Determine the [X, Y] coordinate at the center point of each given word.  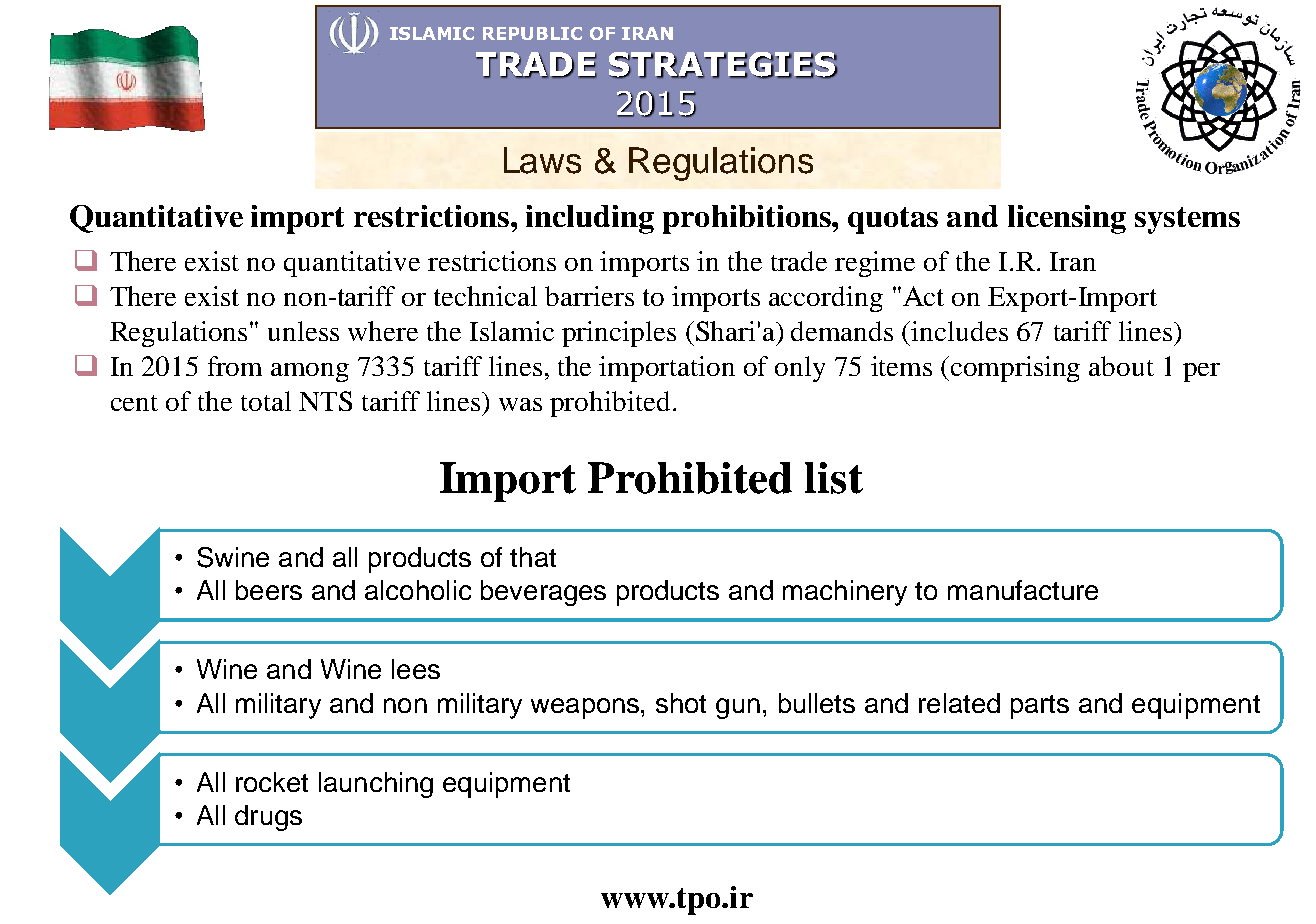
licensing [1067, 219]
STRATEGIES [723, 65]
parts [1040, 707]
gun [738, 708]
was [520, 404]
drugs [268, 818]
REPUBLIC [532, 33]
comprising [1015, 369]
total [266, 401]
